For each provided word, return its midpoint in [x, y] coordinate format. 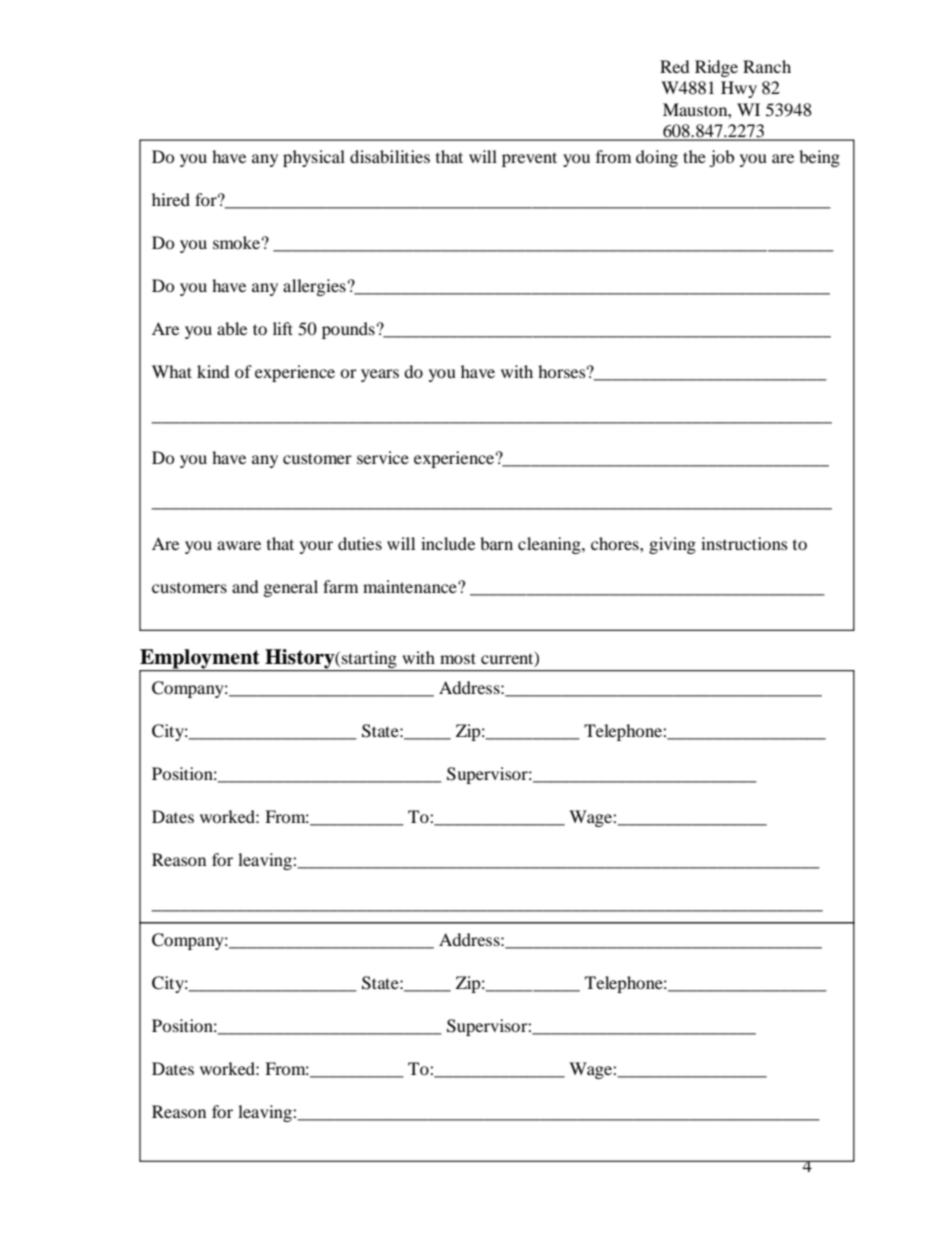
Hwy [739, 89]
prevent [529, 159]
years [380, 375]
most [458, 658]
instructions [744, 543]
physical [314, 158]
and [245, 586]
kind [213, 371]
